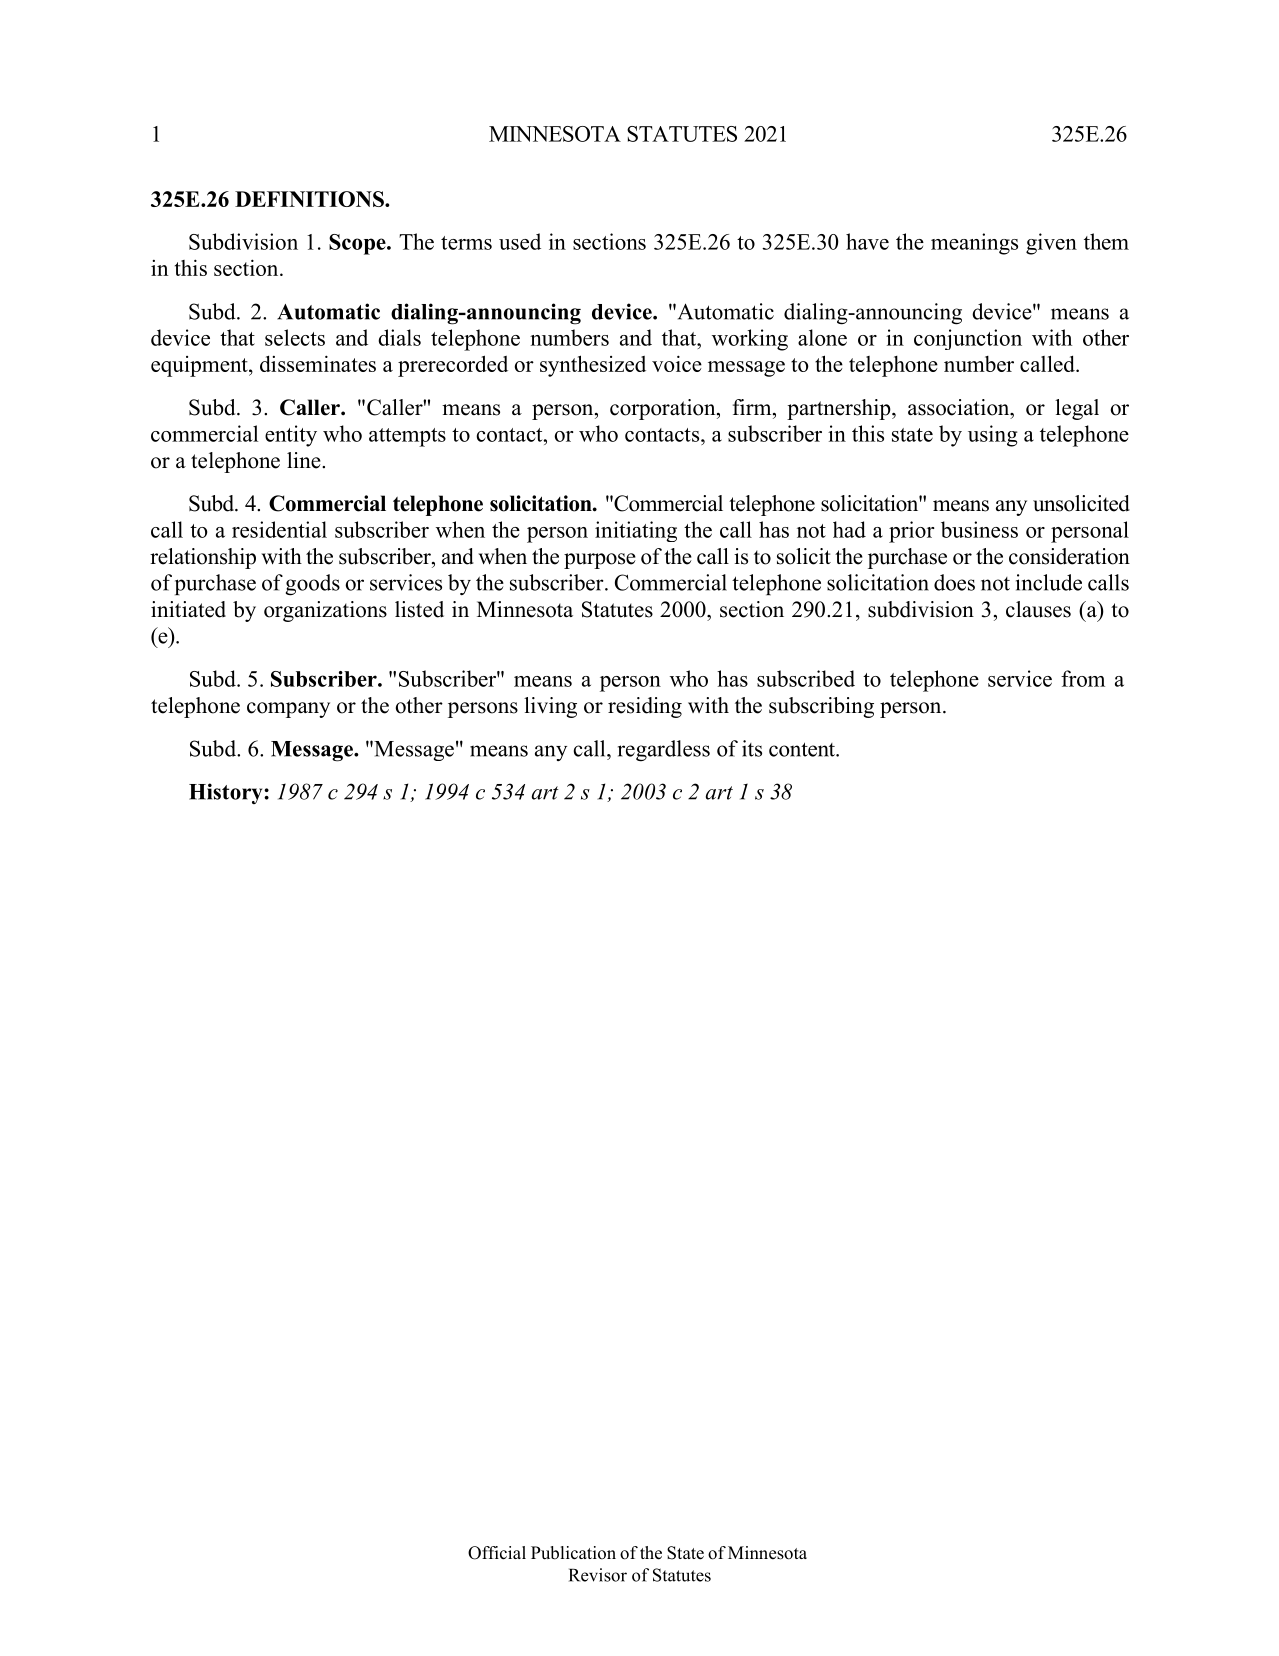 The image size is (1279, 1656). I want to click on regardless, so click(664, 751).
